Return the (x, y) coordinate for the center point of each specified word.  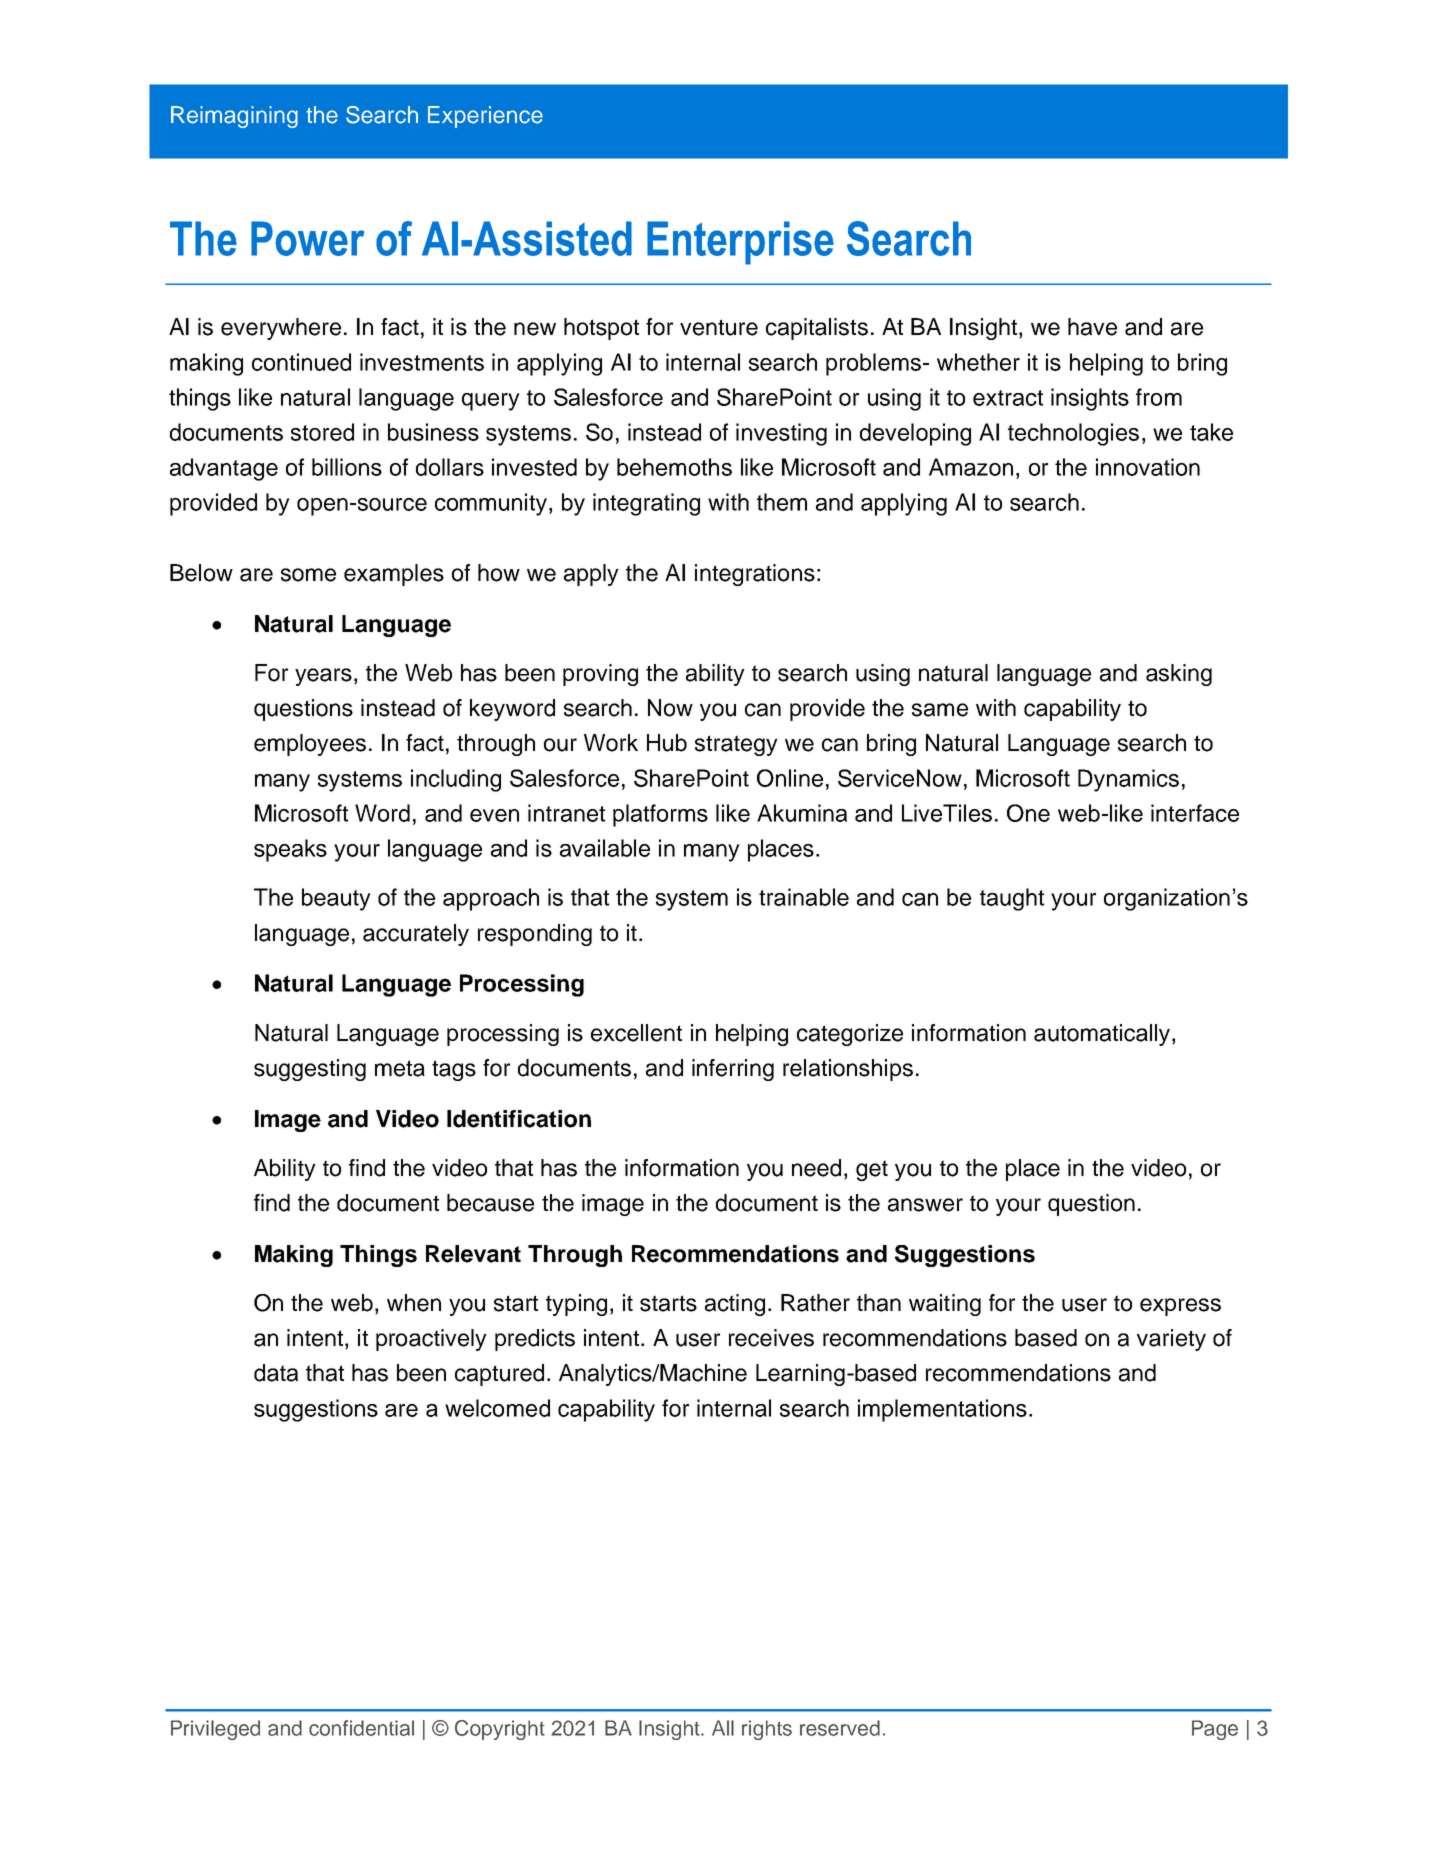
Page (1215, 1730)
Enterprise (740, 243)
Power (307, 238)
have (1092, 327)
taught (1012, 899)
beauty (336, 899)
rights (767, 1730)
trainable (804, 897)
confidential (361, 1728)
